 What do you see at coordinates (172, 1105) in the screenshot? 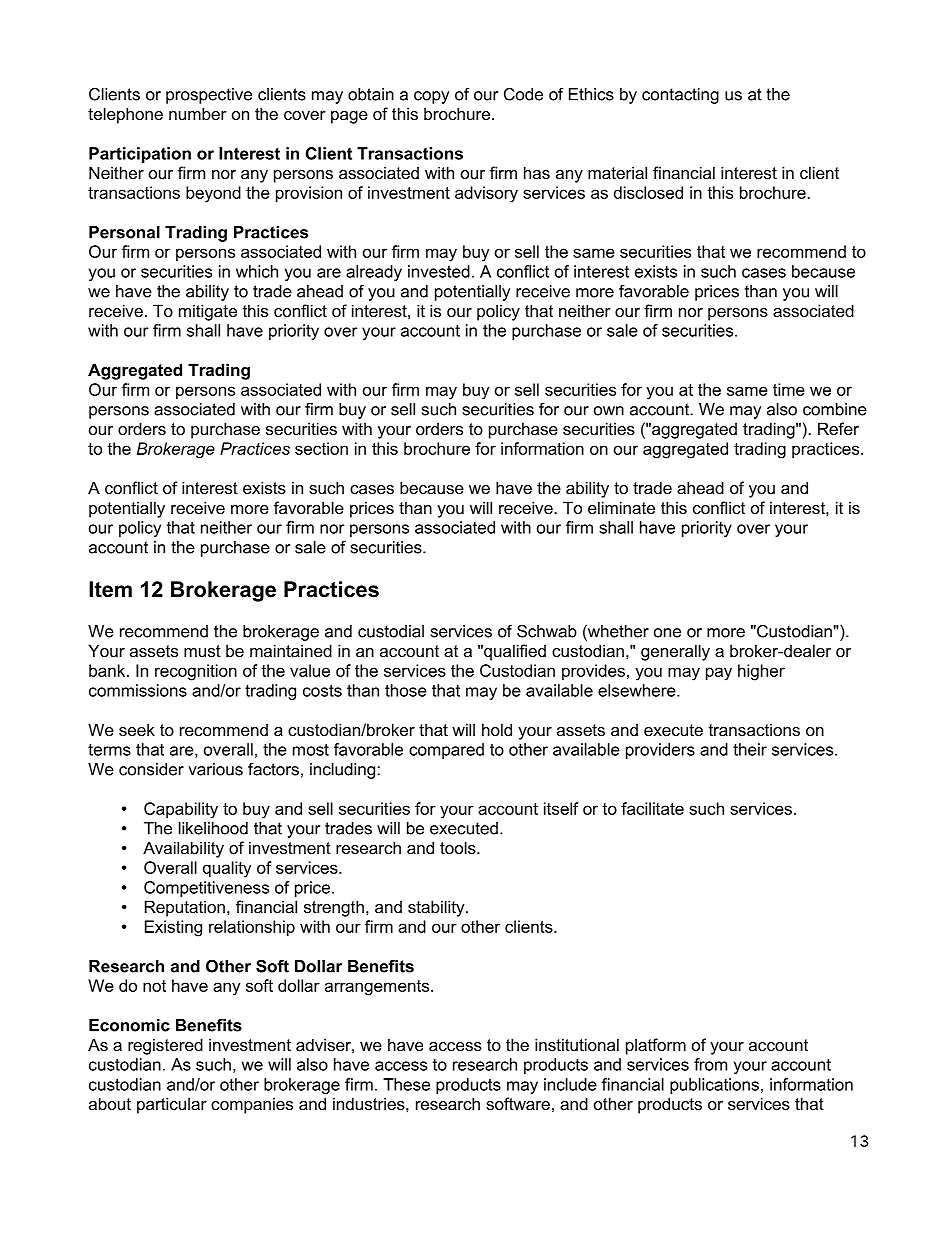
I see `particular` at bounding box center [172, 1105].
